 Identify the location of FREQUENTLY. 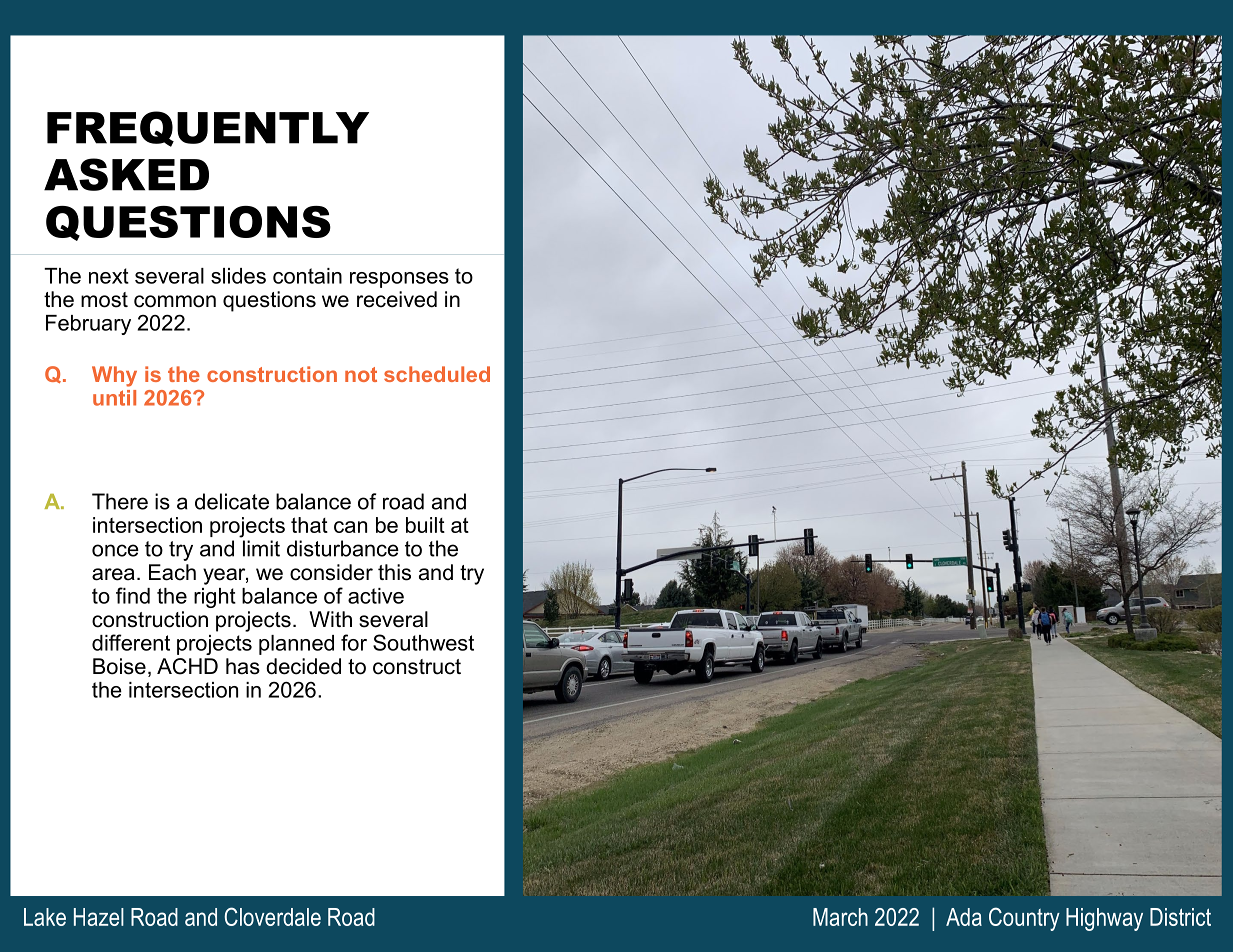
(208, 129).
